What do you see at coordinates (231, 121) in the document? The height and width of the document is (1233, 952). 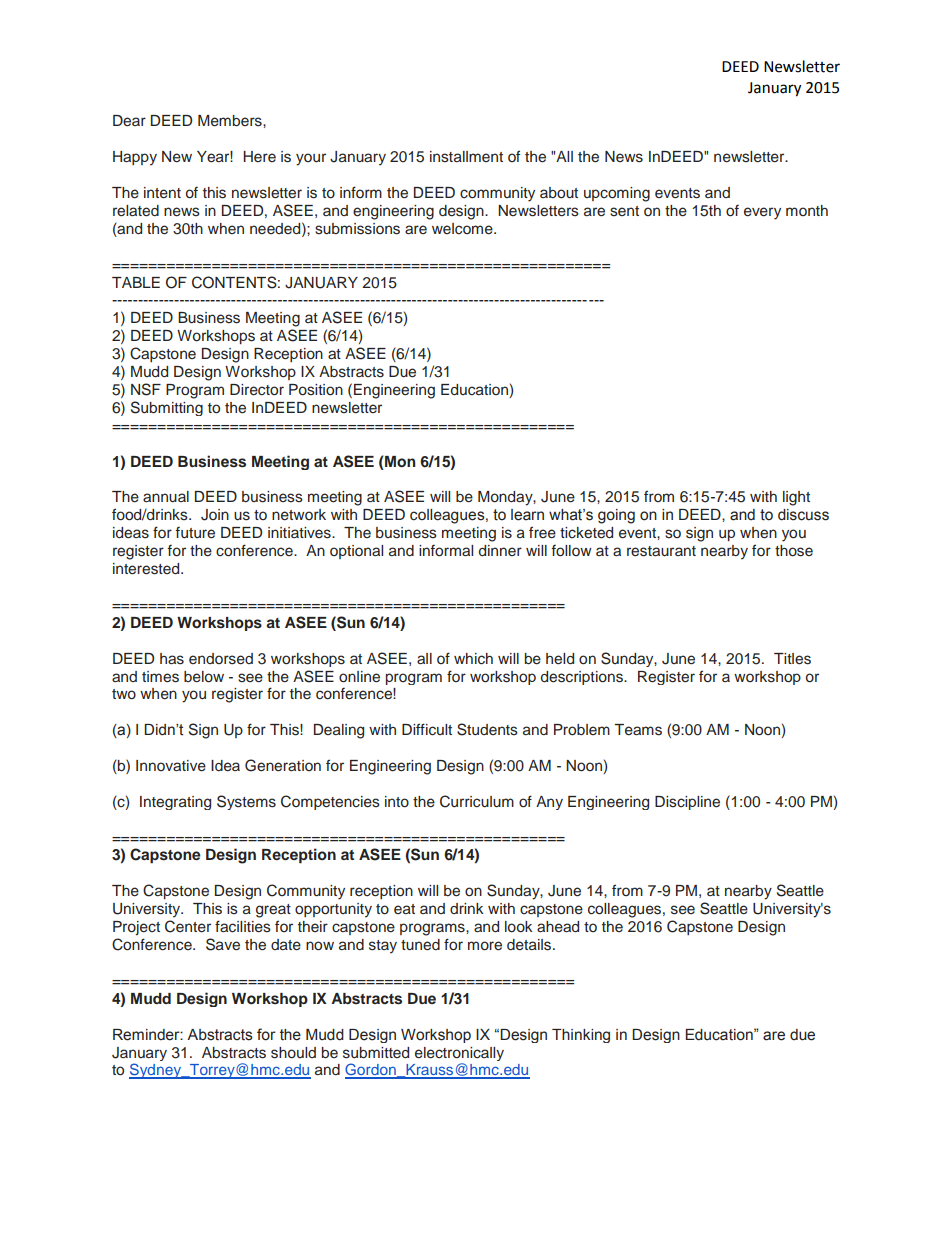 I see `Members` at bounding box center [231, 121].
